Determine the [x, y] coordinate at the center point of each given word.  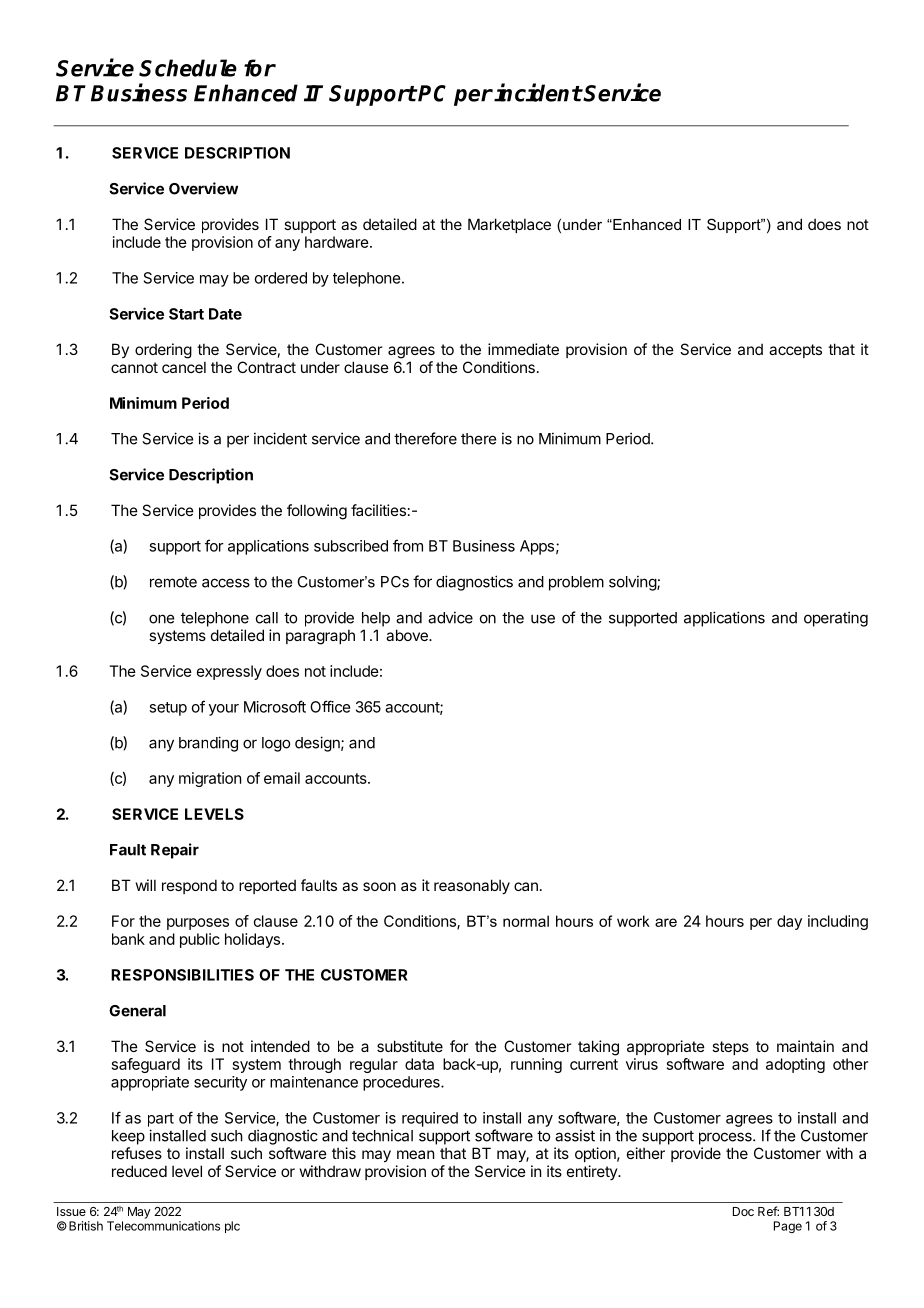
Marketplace [509, 225]
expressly [229, 672]
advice [450, 617]
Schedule [188, 68]
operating [836, 619]
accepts [795, 351]
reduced [139, 1171]
